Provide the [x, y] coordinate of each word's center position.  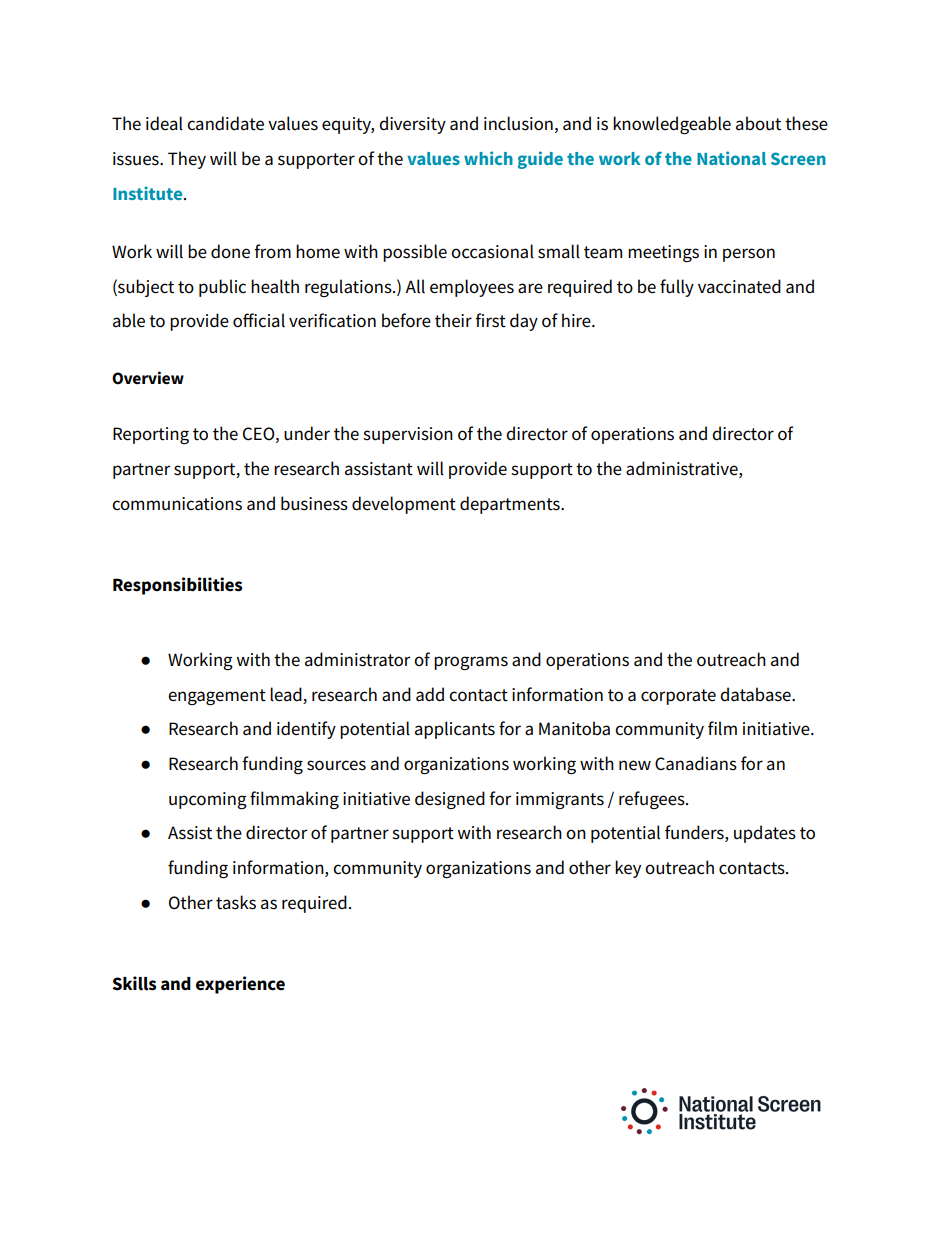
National [731, 158]
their [453, 320]
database [756, 694]
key [628, 869]
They [187, 160]
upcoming [208, 801]
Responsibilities [177, 586]
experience [240, 985]
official [259, 320]
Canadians [696, 763]
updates [765, 834]
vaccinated [739, 286]
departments [511, 505]
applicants [455, 730]
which [488, 158]
